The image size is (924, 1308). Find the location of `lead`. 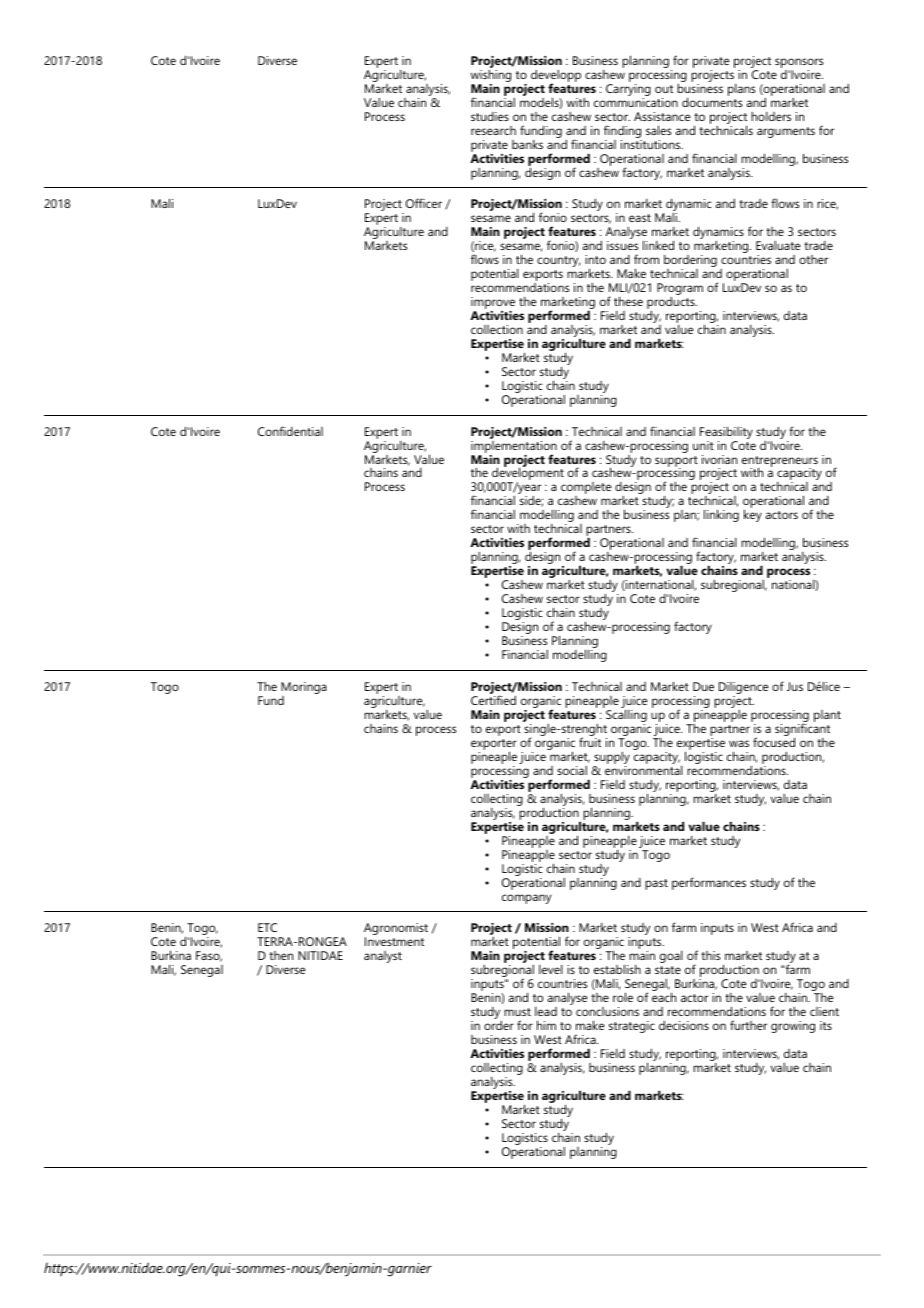

lead is located at coordinates (546, 1011).
